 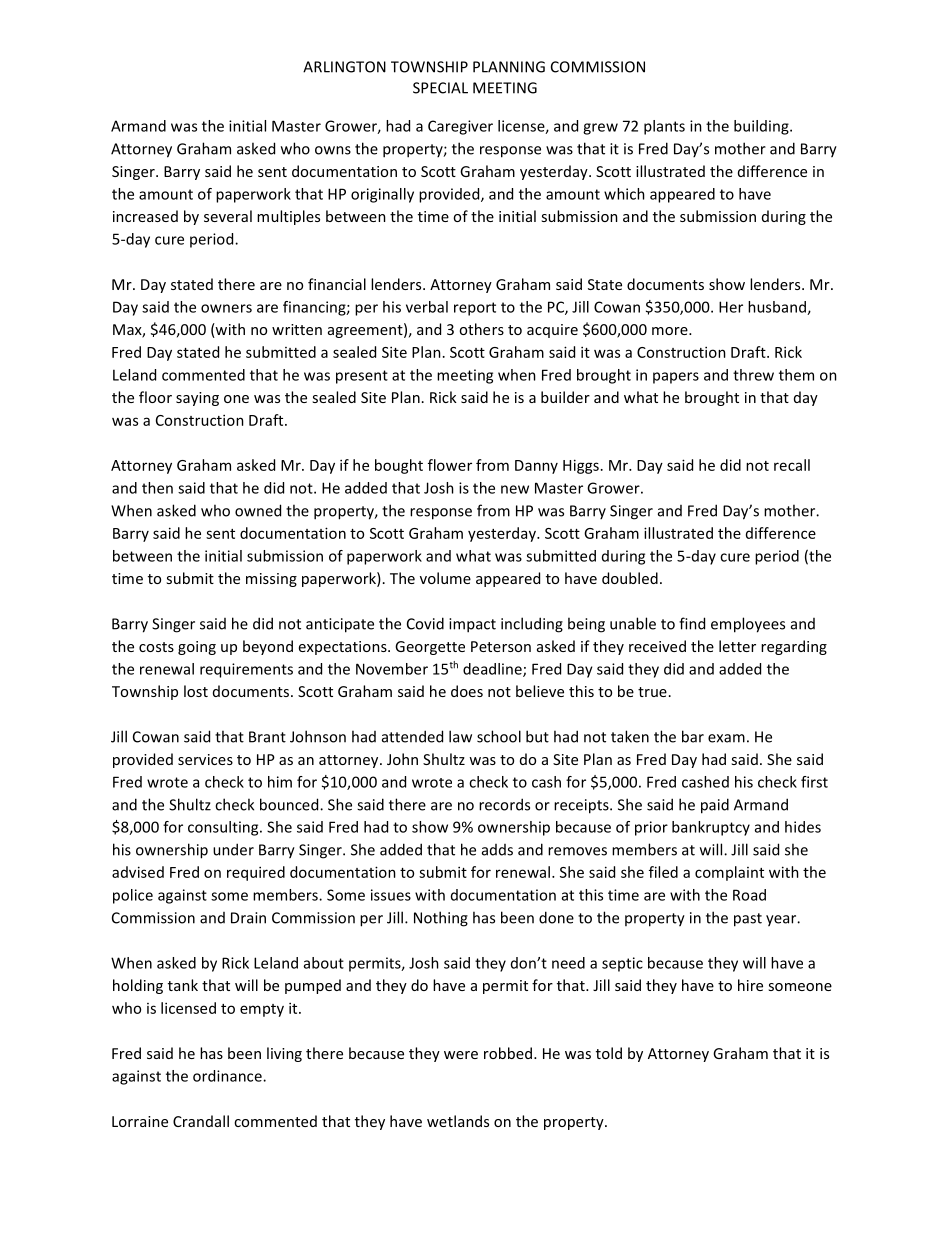 I want to click on ordinance, so click(x=228, y=1076).
